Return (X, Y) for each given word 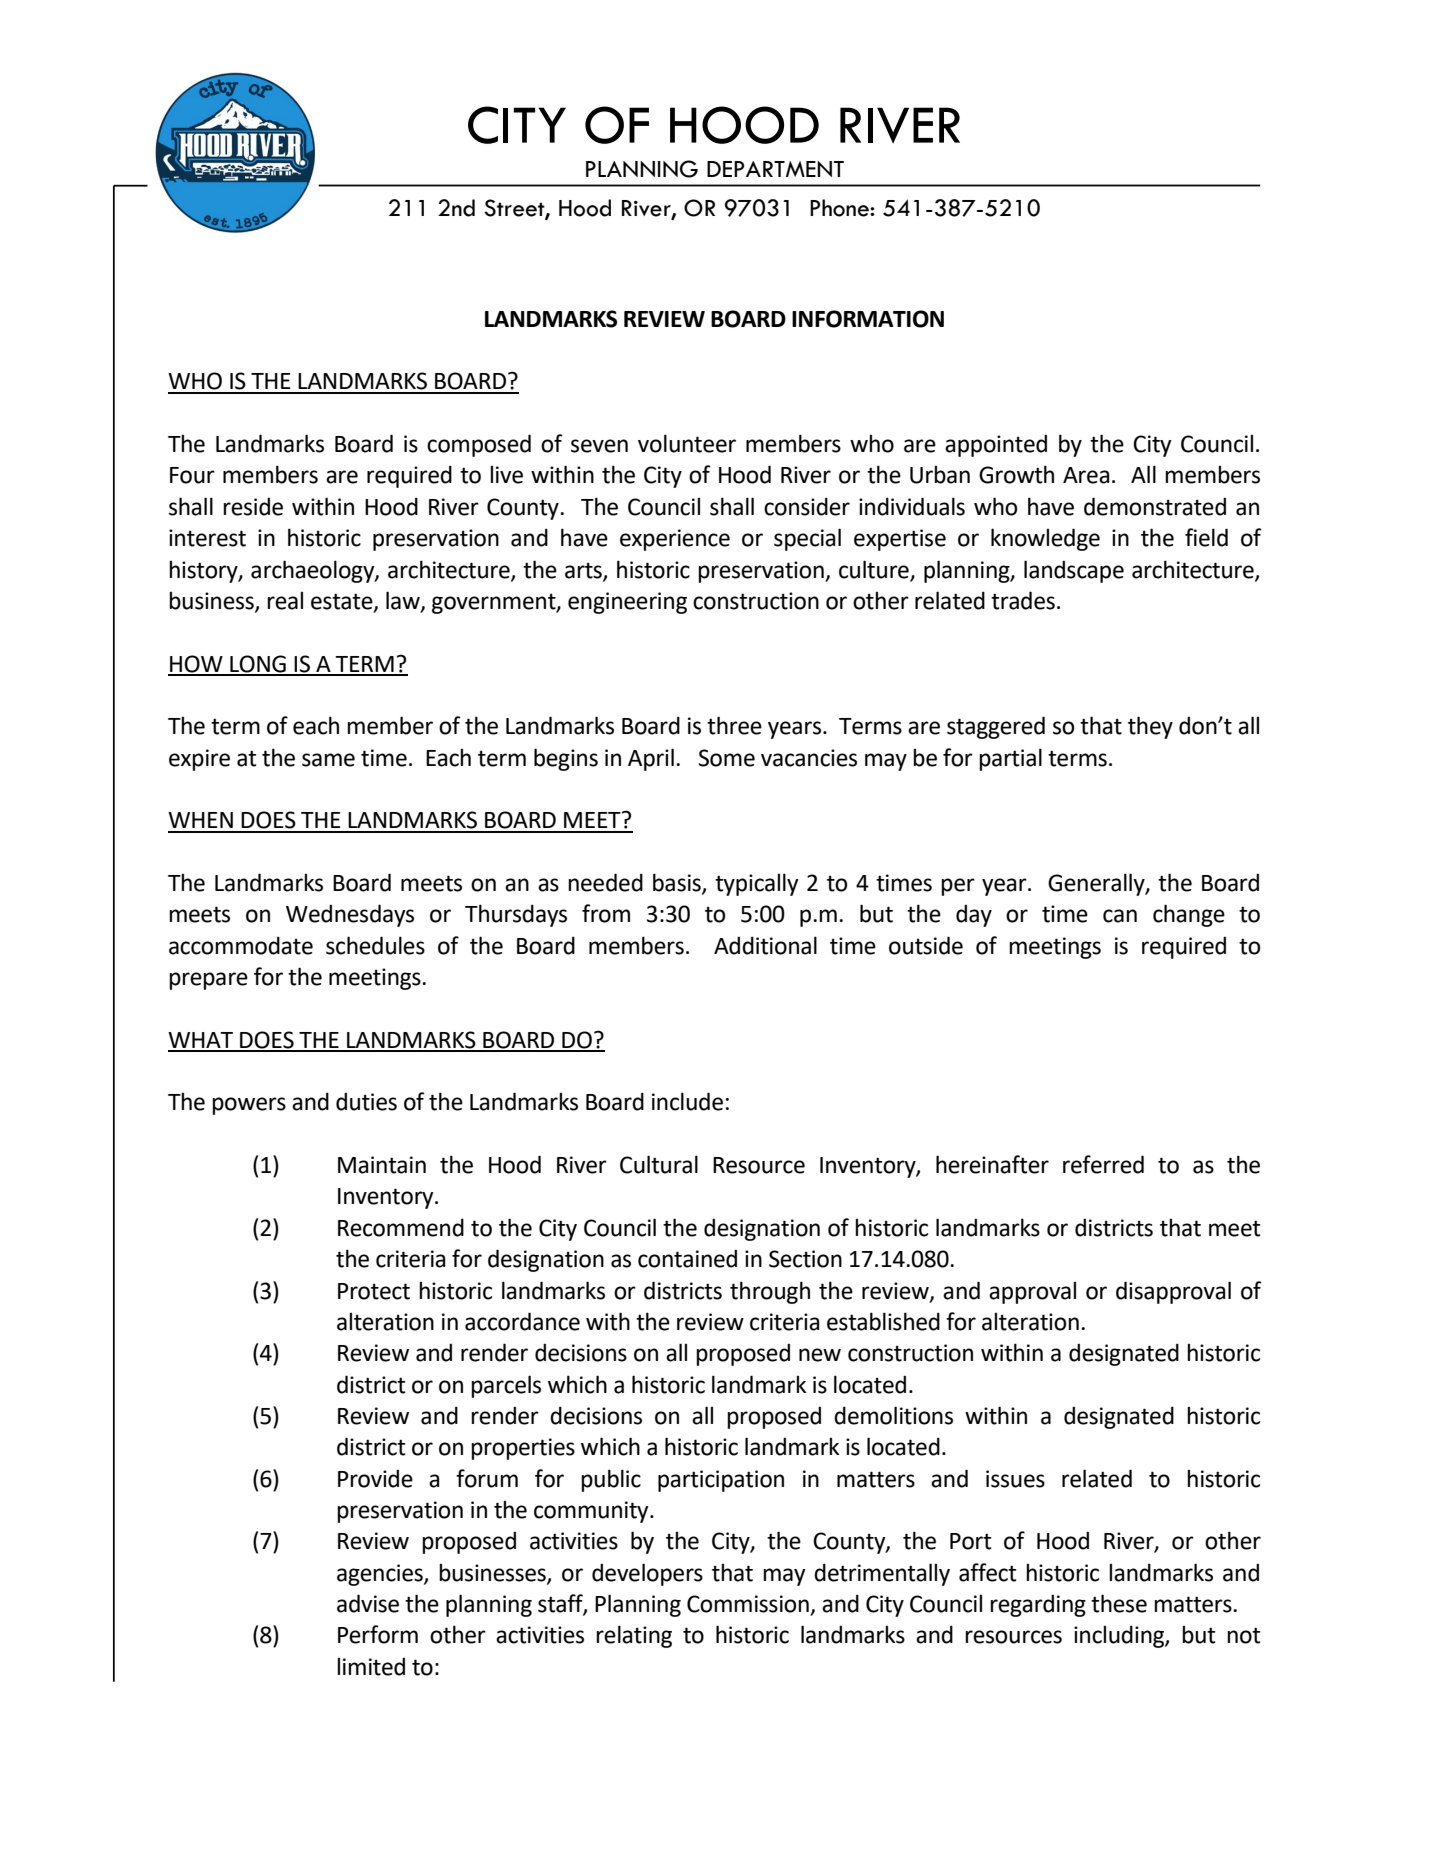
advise (368, 1603)
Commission (749, 1605)
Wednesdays (350, 915)
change (1189, 915)
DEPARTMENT (775, 169)
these (1119, 1603)
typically (757, 884)
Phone (840, 208)
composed (479, 445)
